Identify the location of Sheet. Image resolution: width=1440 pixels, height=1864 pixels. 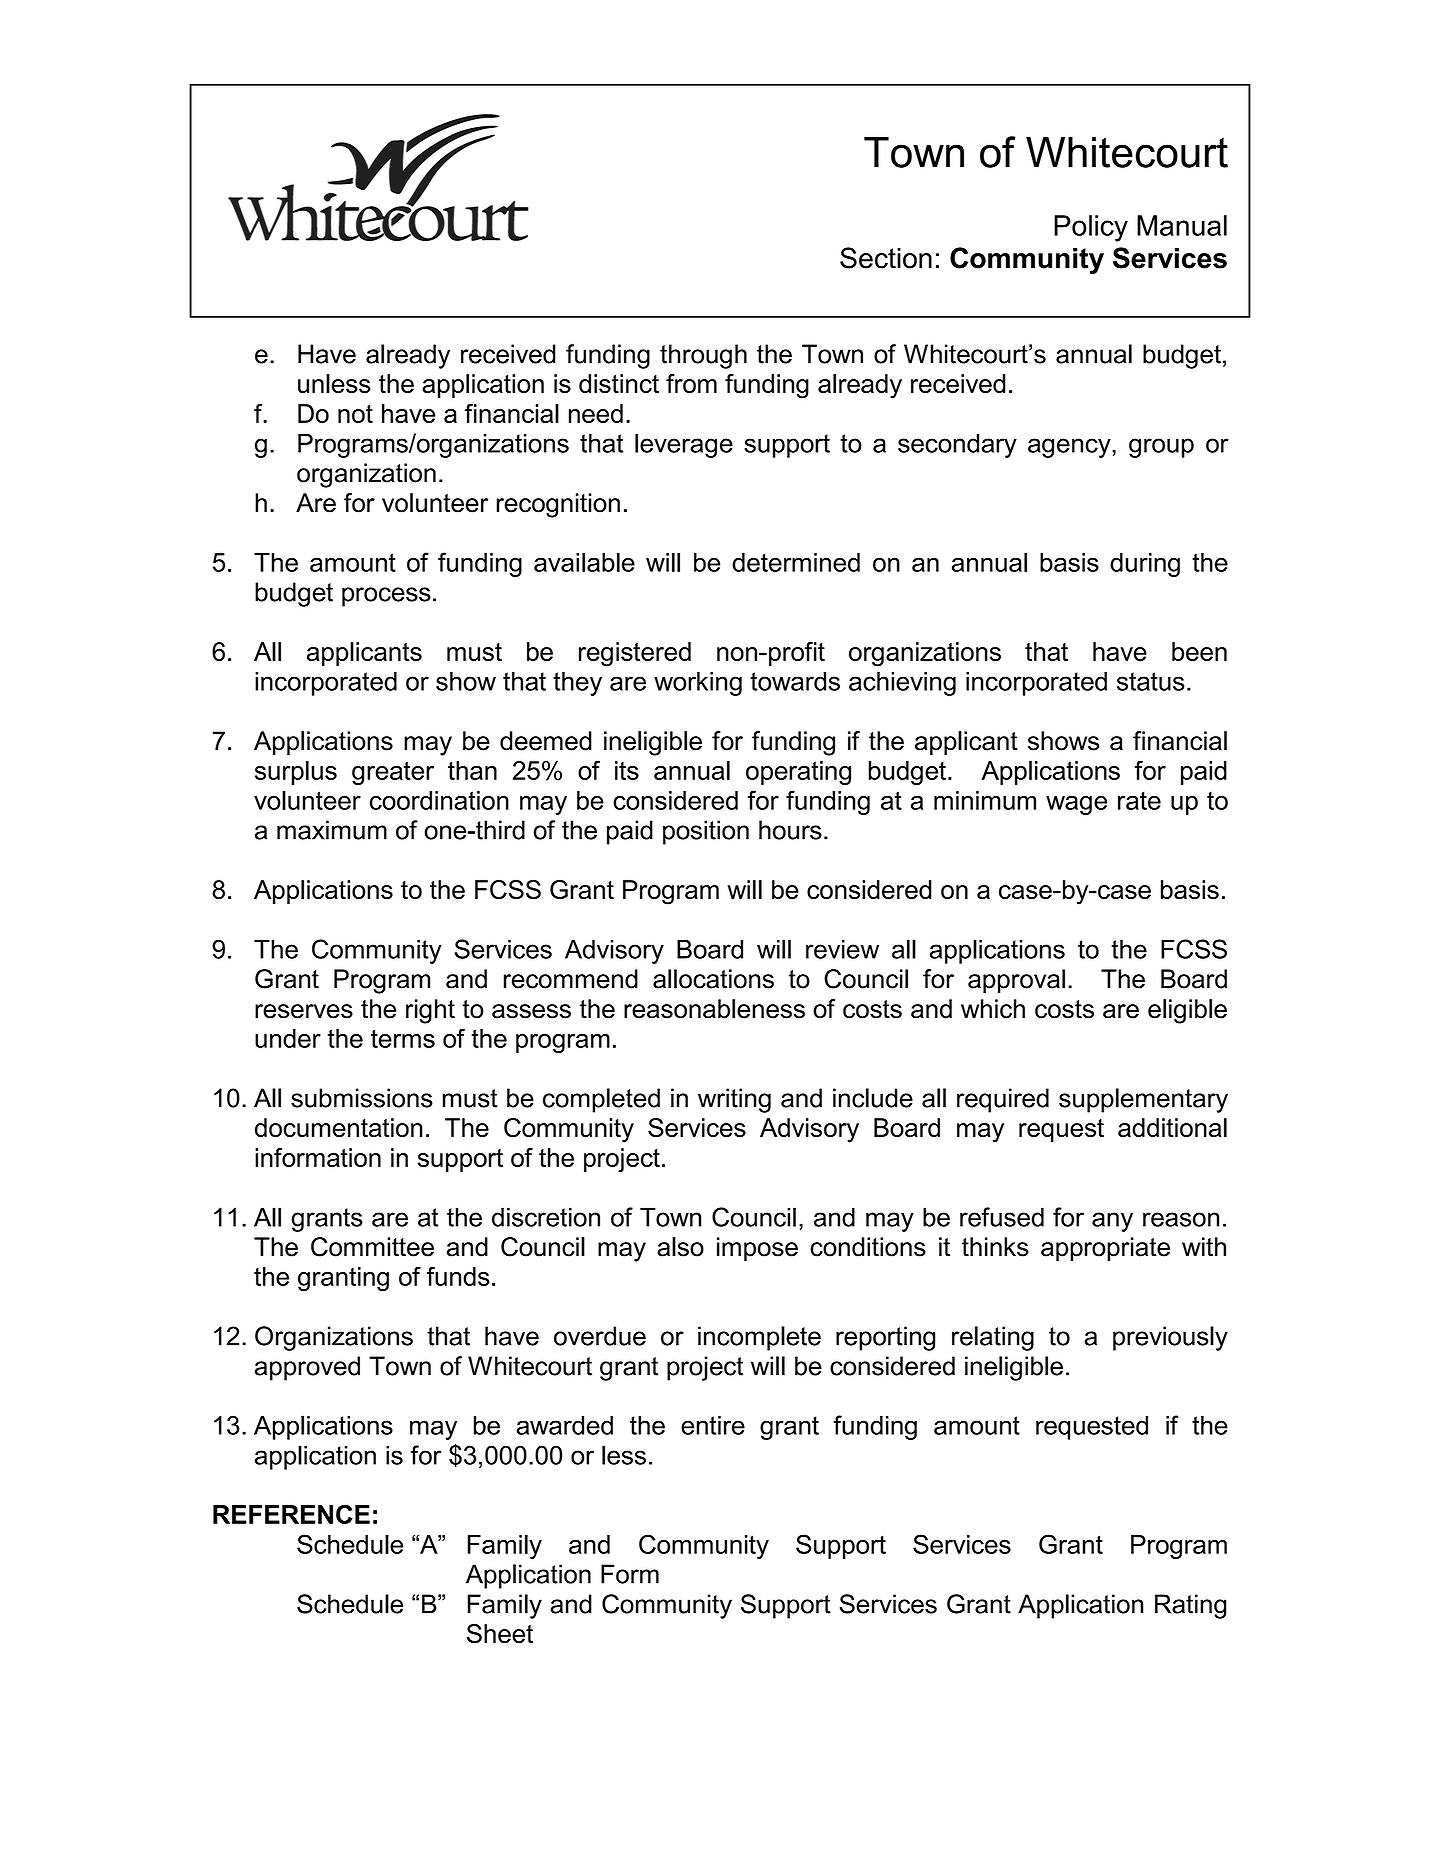
(500, 1634).
